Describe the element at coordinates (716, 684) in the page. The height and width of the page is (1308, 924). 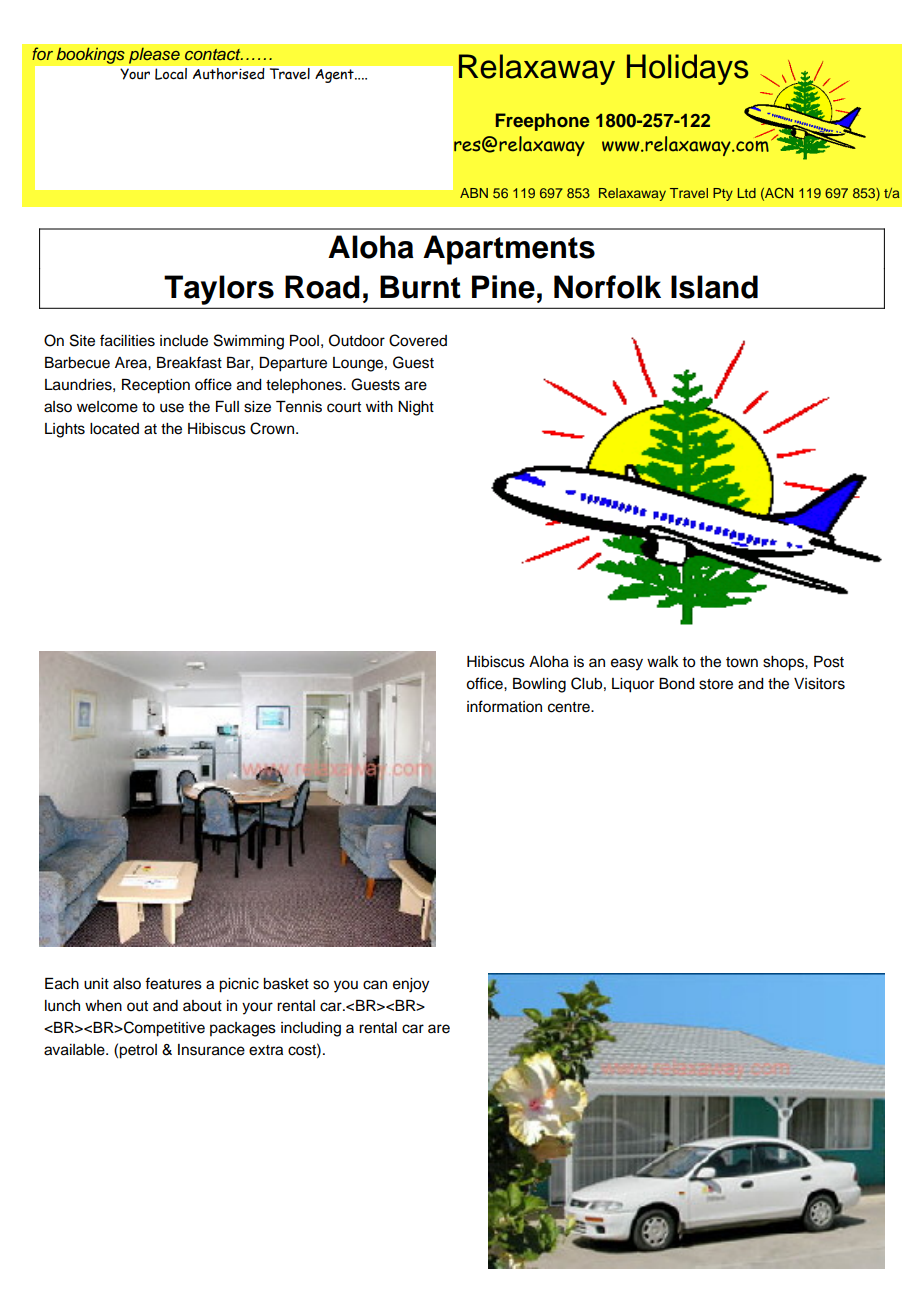
I see `store` at that location.
